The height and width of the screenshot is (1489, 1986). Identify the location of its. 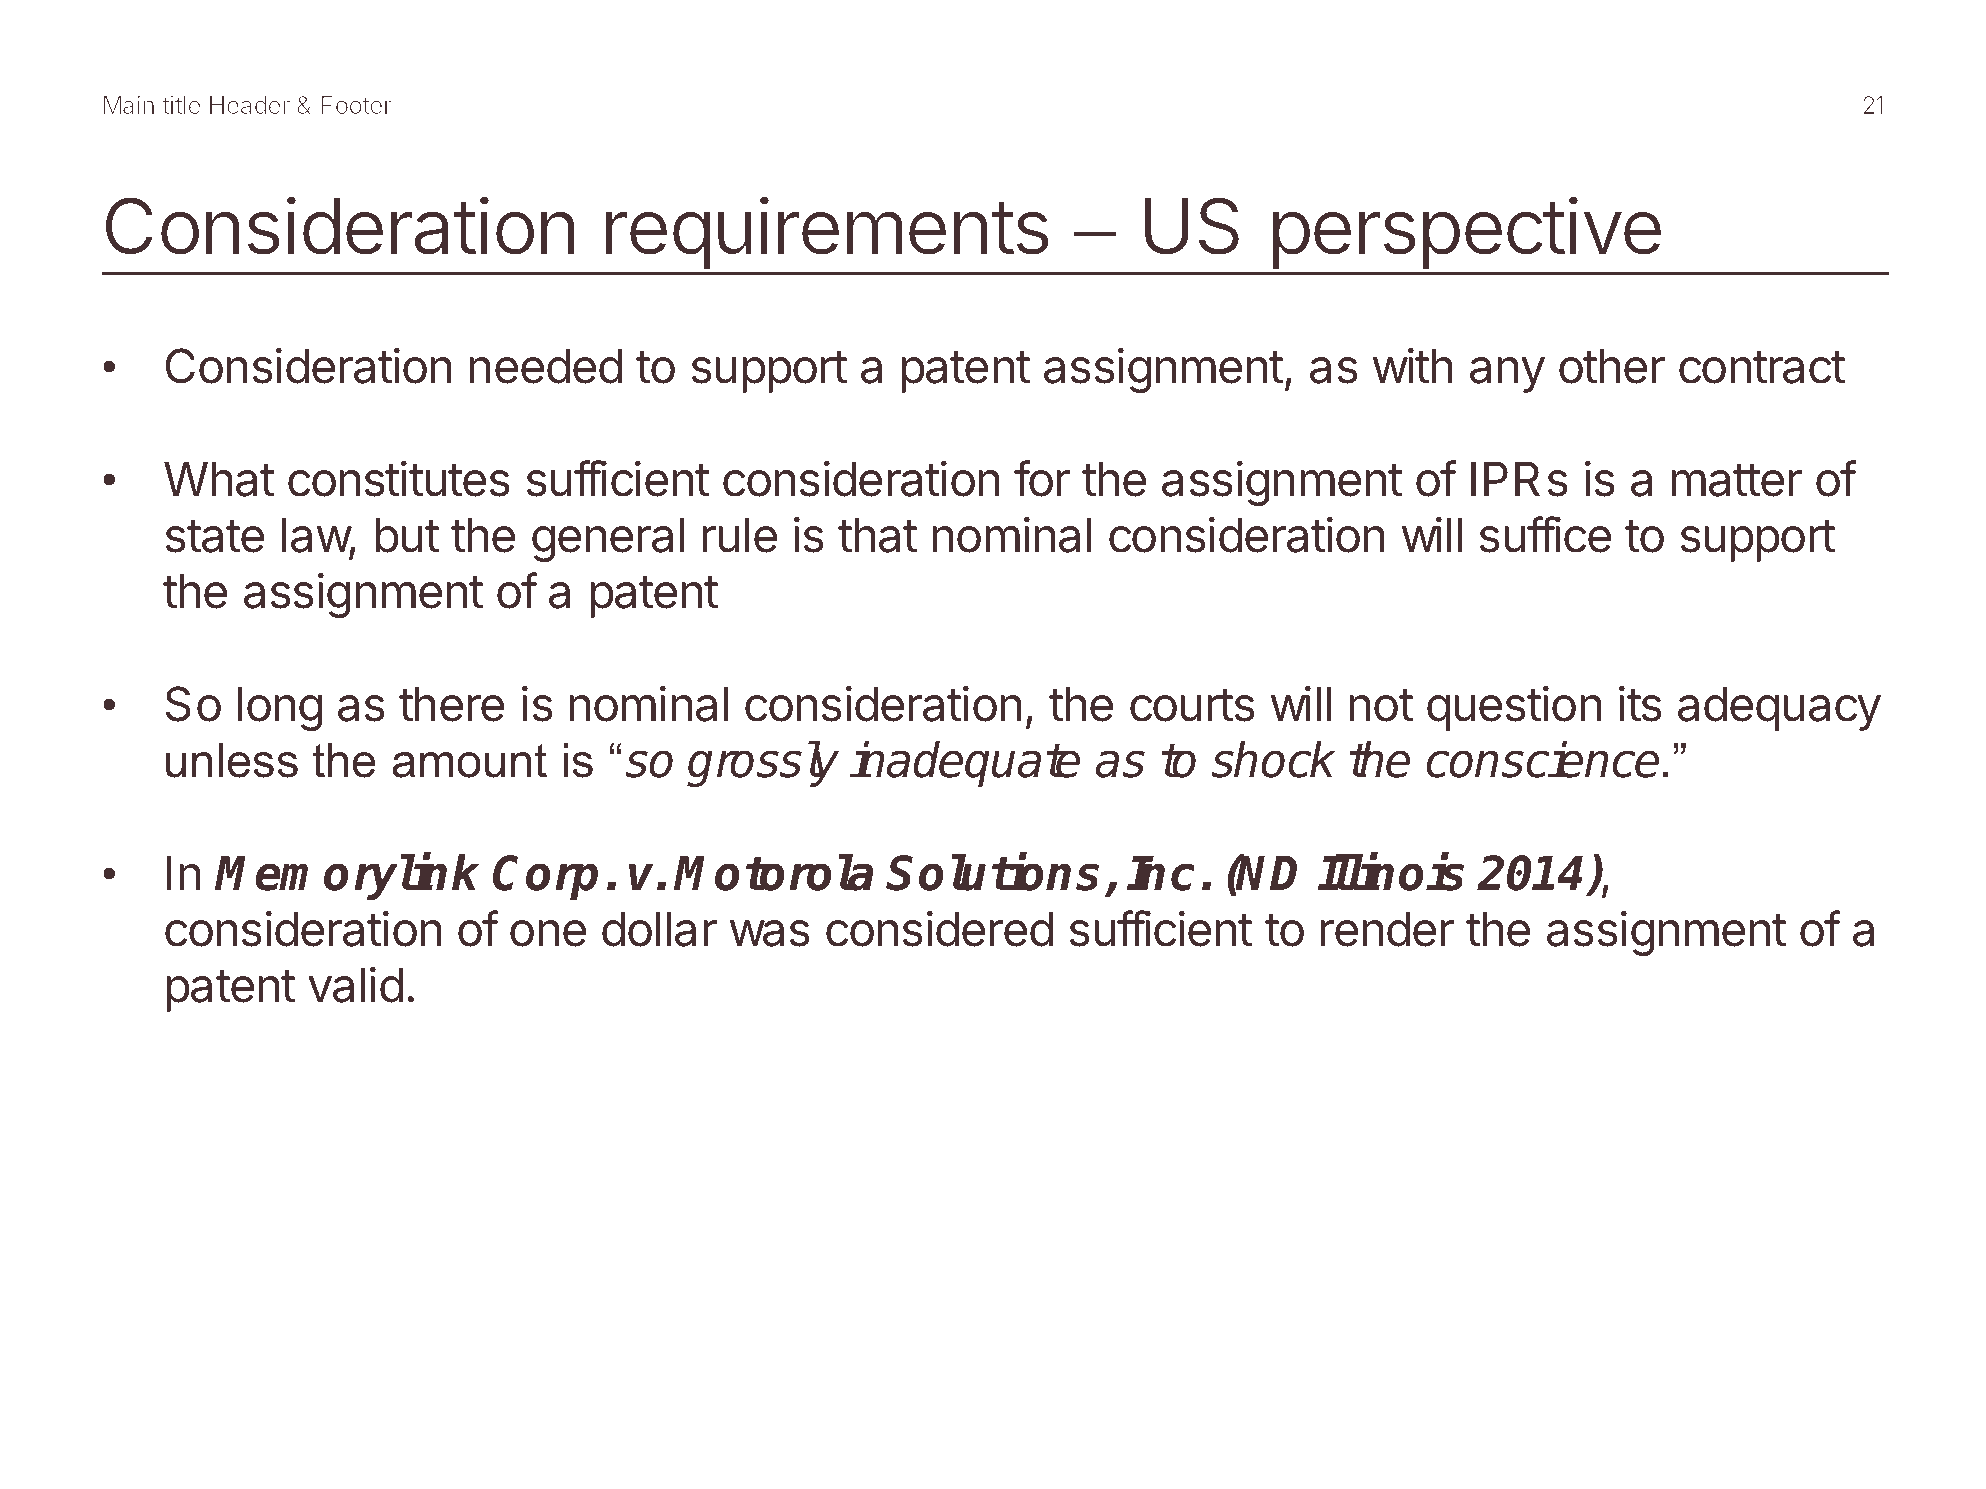
(1640, 703).
